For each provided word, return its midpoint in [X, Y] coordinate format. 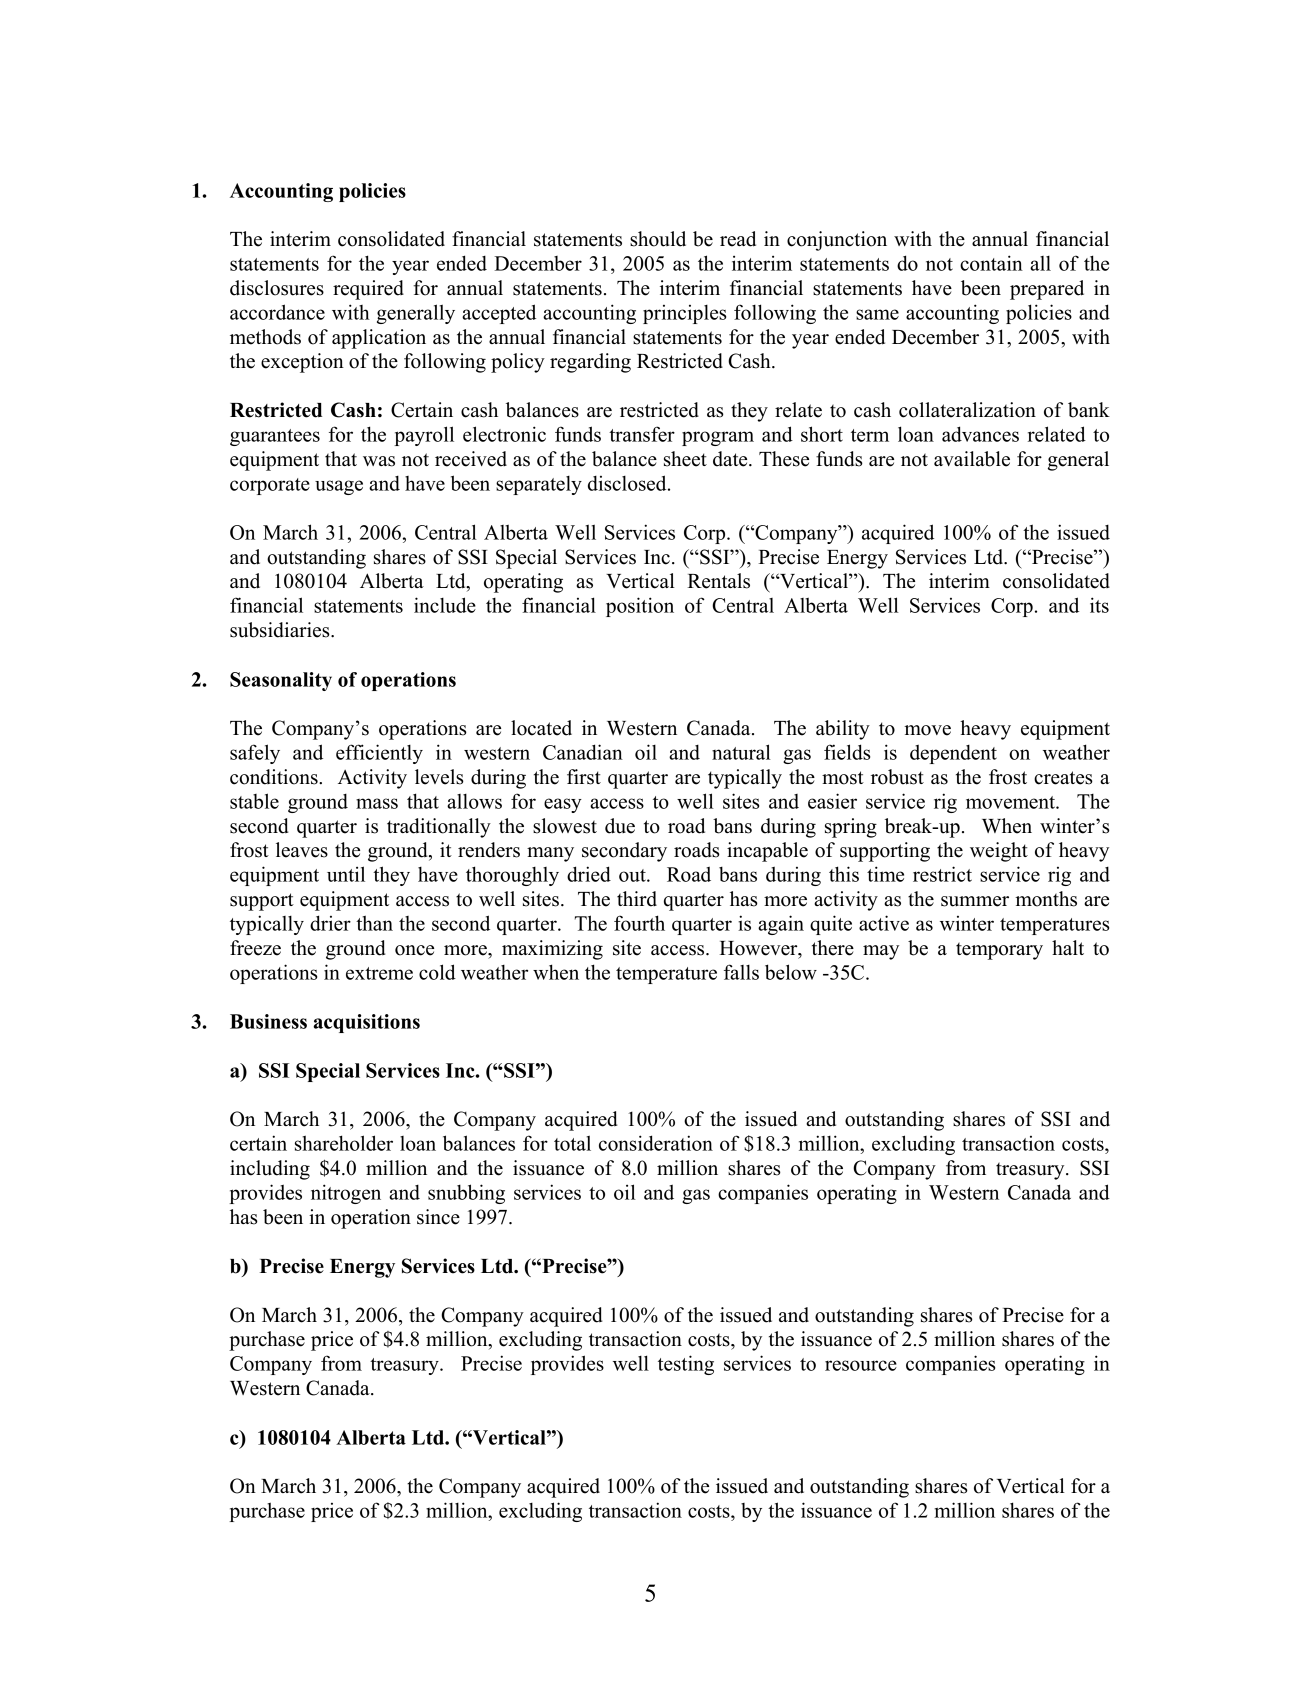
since [438, 1217]
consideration [656, 1143]
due [620, 826]
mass [377, 803]
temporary [999, 951]
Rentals [719, 581]
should [658, 239]
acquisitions [366, 1023]
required [368, 290]
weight [999, 852]
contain [991, 263]
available [972, 459]
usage [339, 487]
